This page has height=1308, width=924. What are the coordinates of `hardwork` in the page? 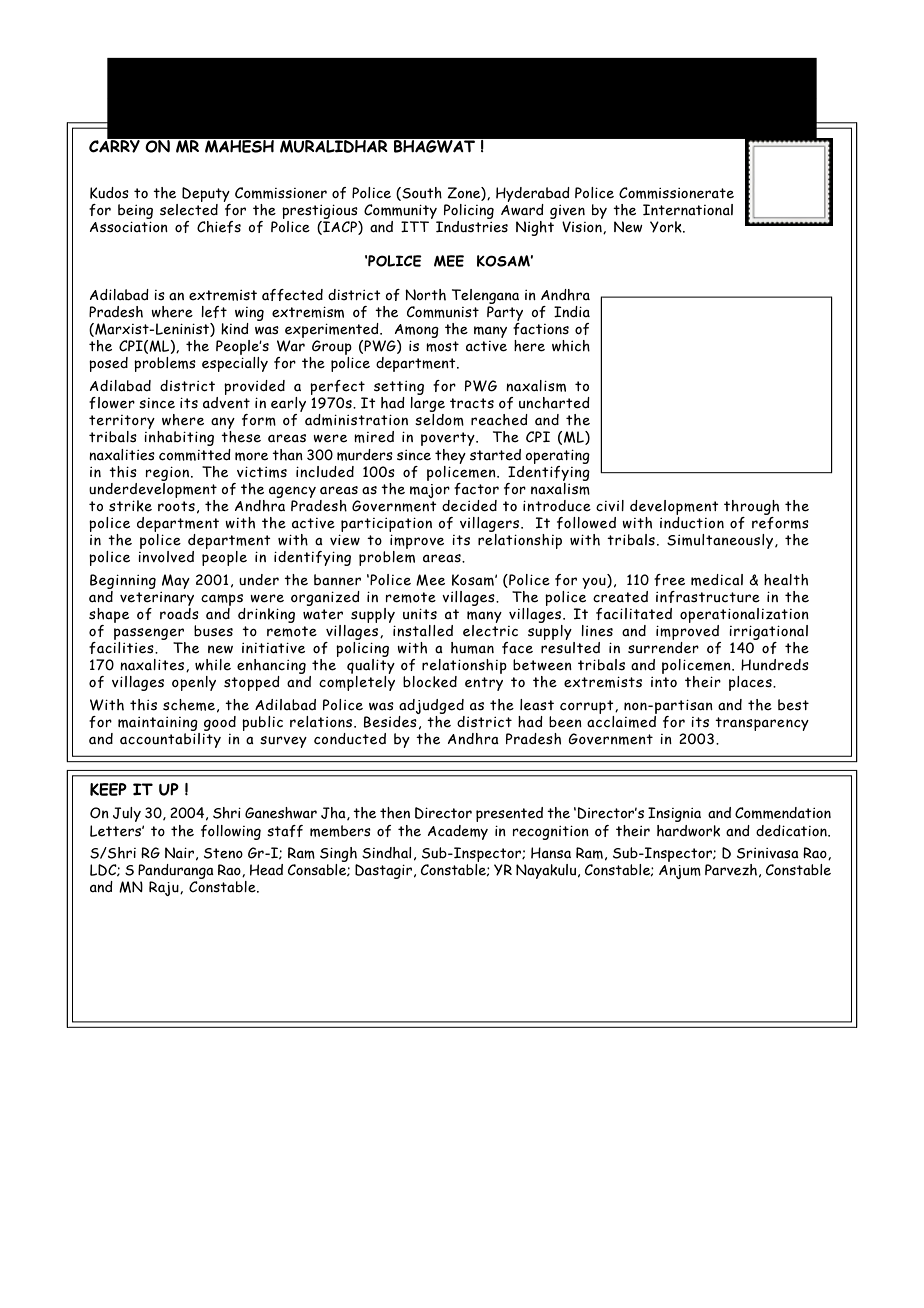 It's located at (688, 831).
